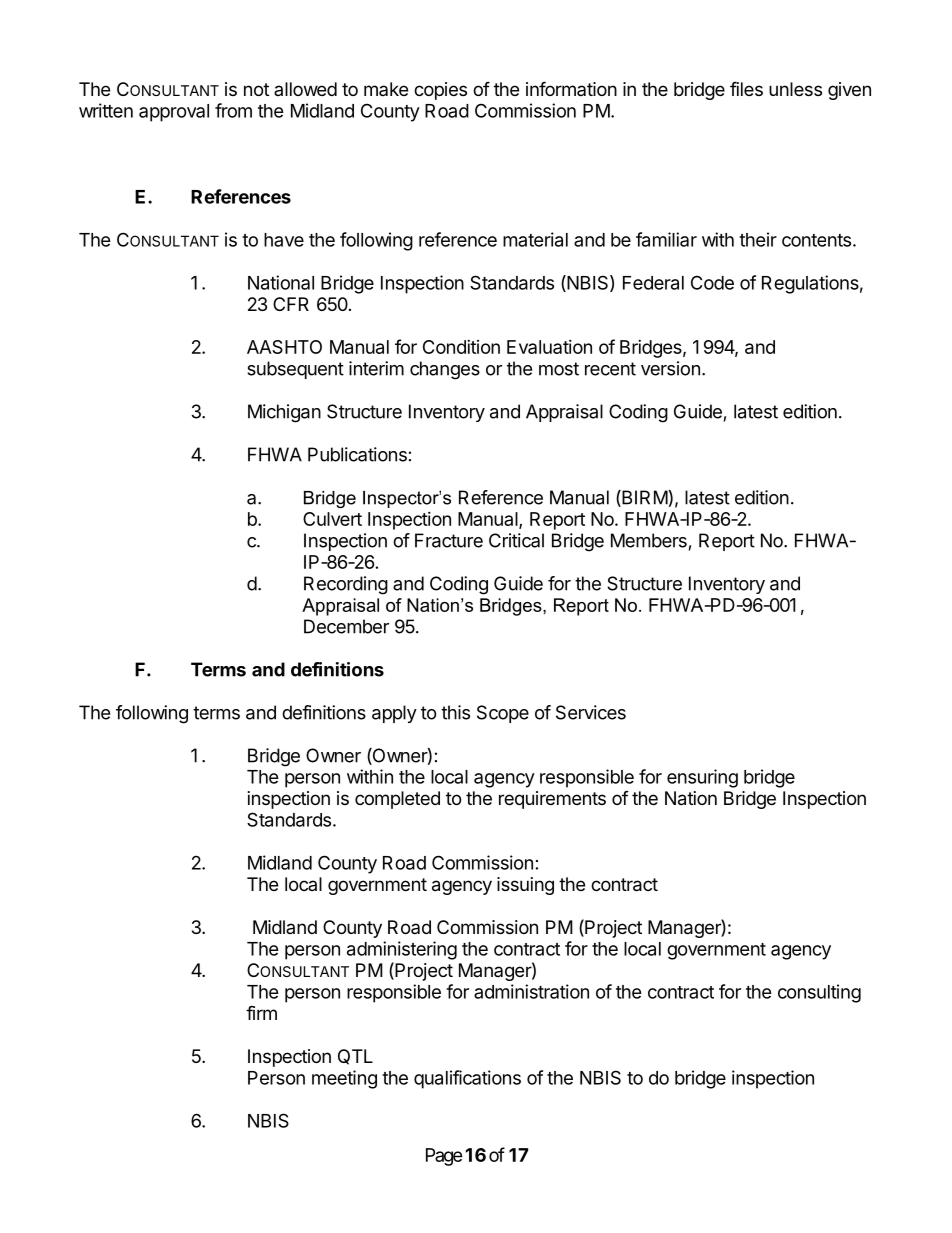  What do you see at coordinates (746, 88) in the document?
I see `files` at bounding box center [746, 88].
